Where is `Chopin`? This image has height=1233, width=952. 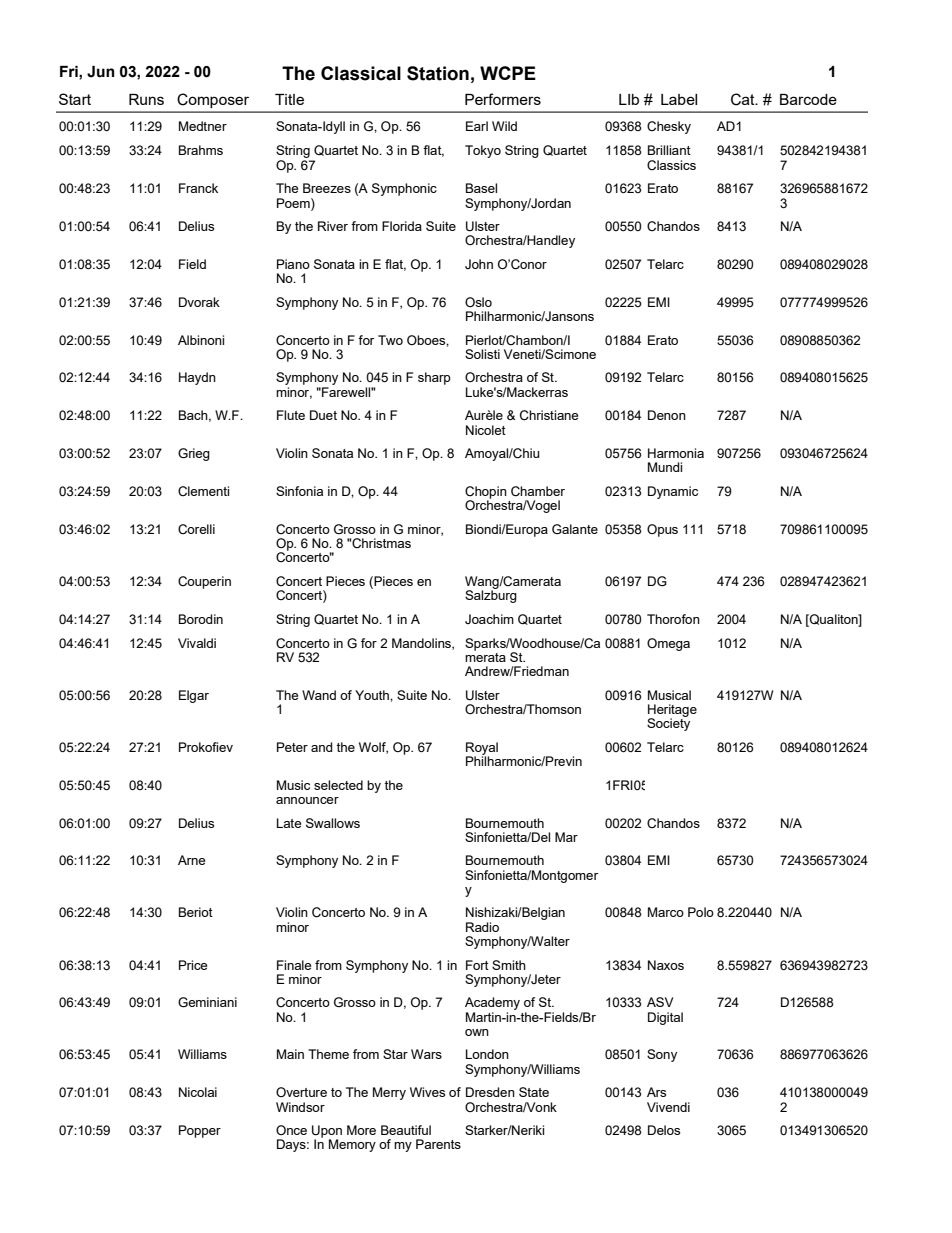
Chopin is located at coordinates (486, 493).
